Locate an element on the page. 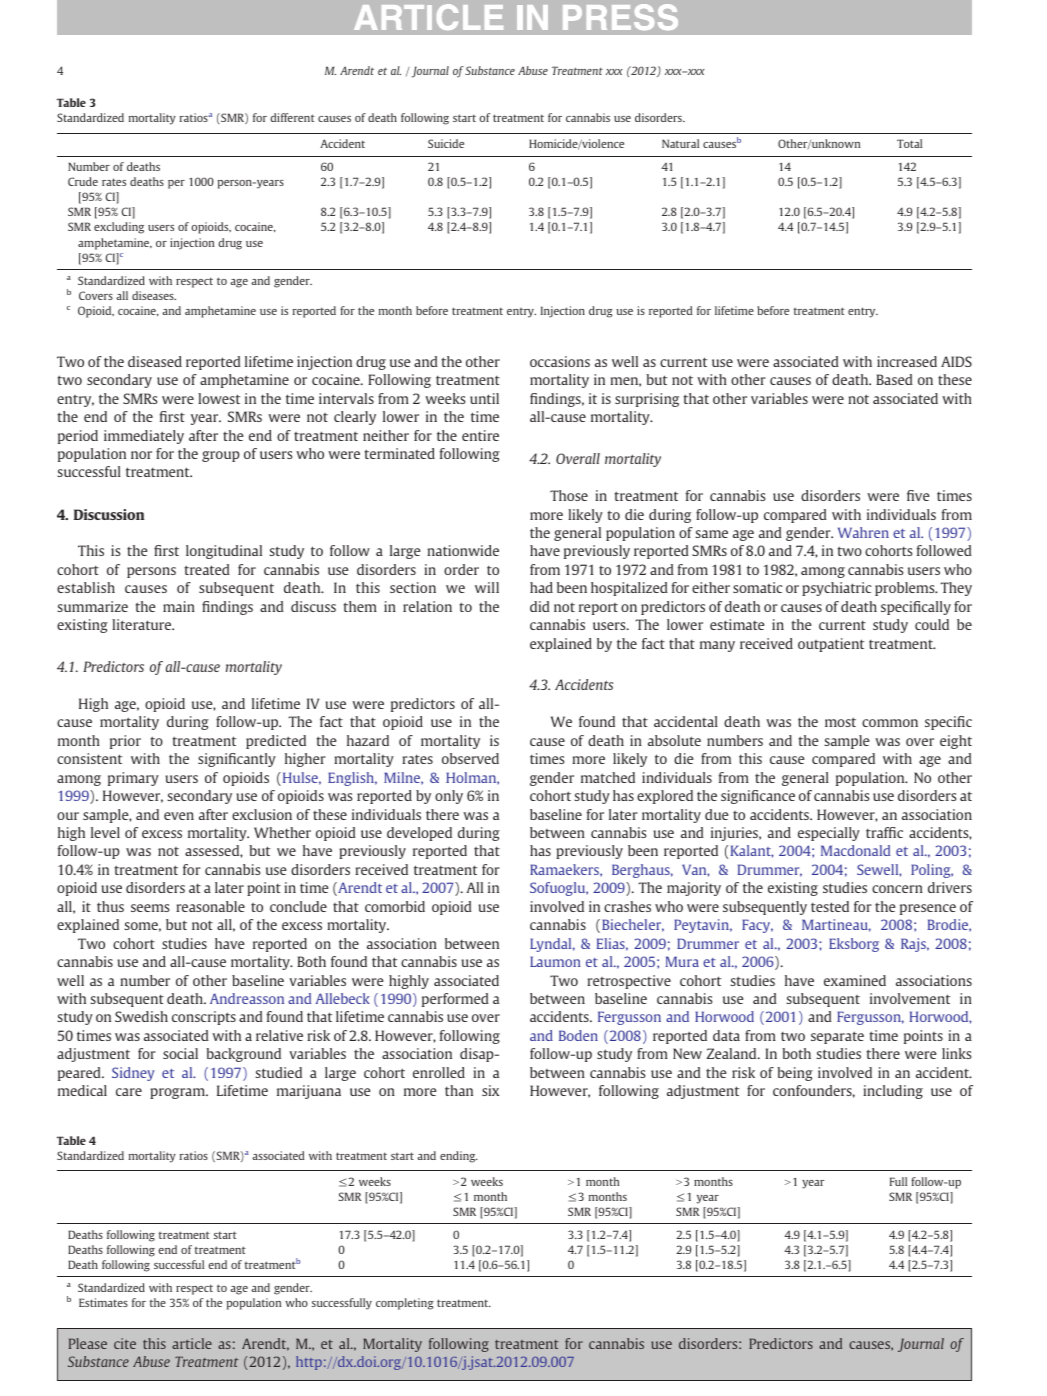  Crude is located at coordinates (83, 181).
